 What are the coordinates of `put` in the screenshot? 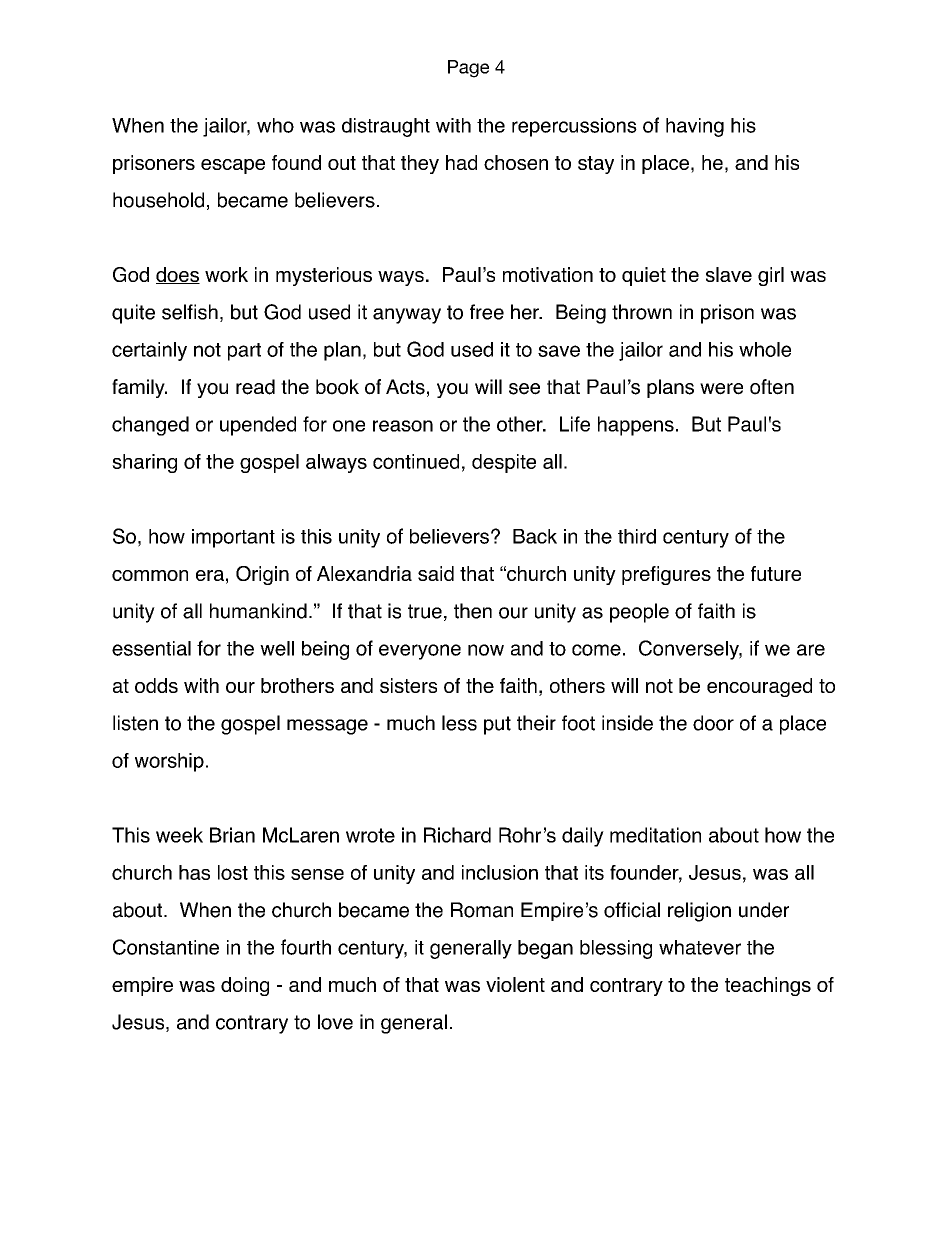 It's located at (497, 725).
